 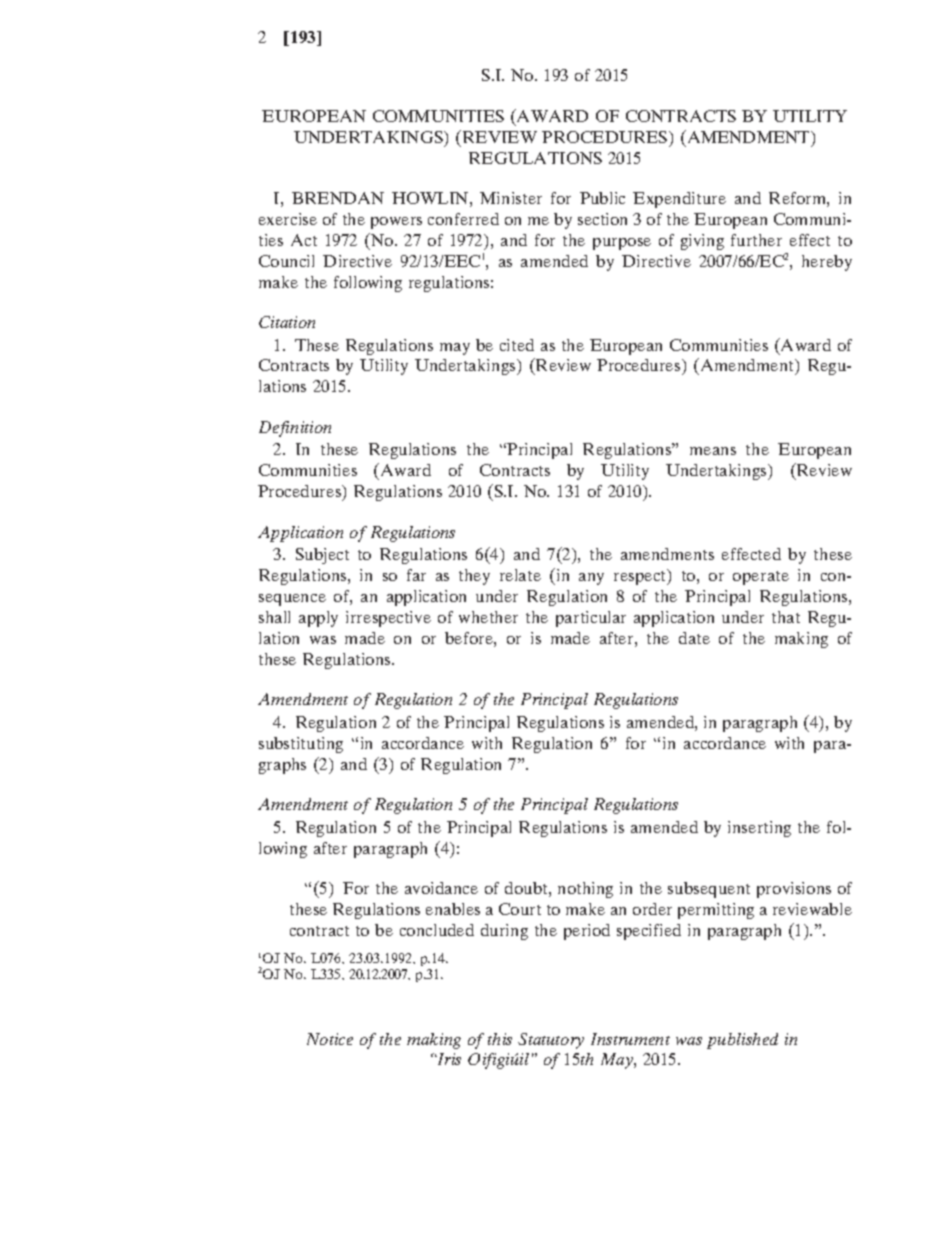 I want to click on apply, so click(x=318, y=619).
